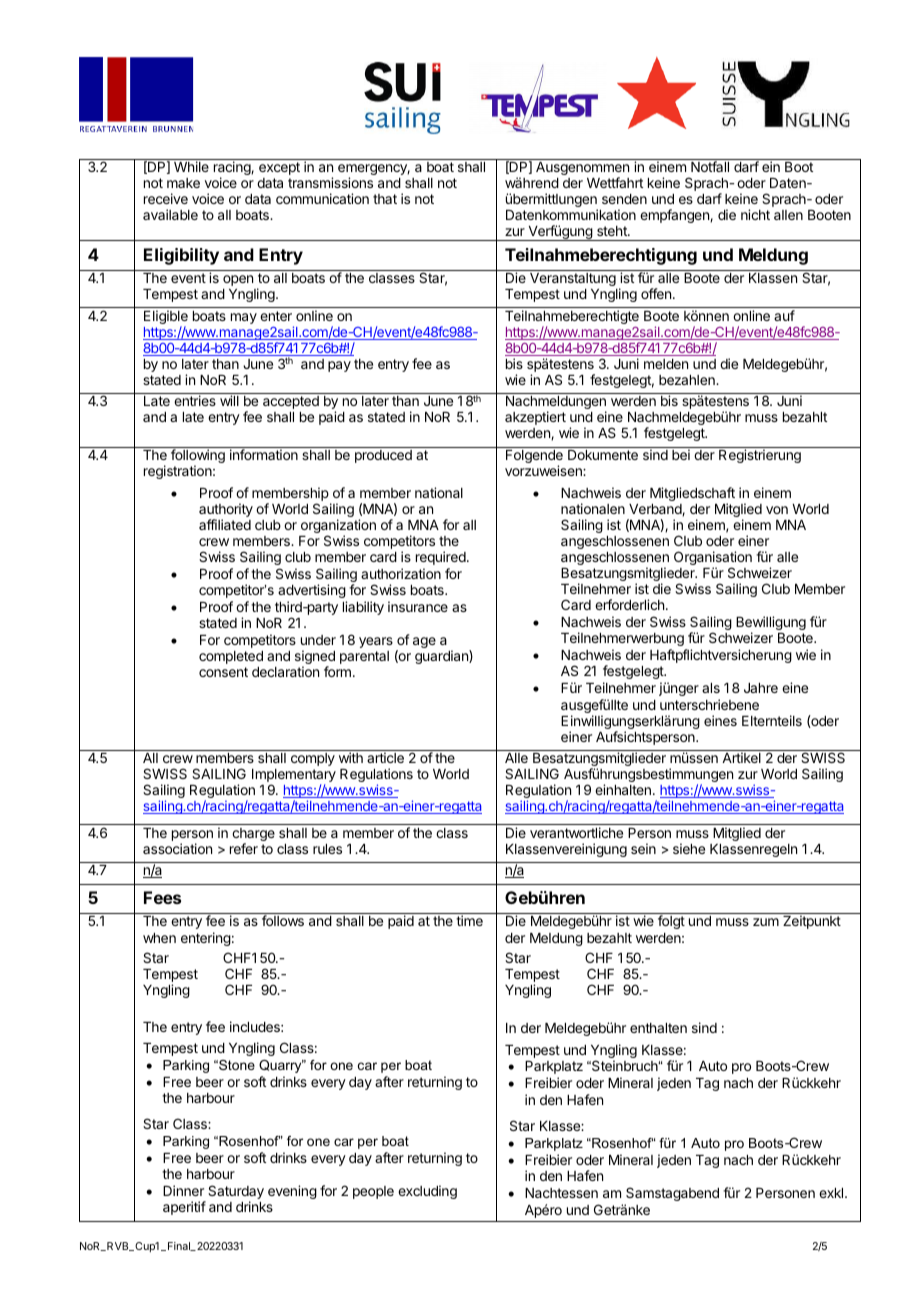 This screenshot has height=1308, width=924. What do you see at coordinates (183, 183) in the screenshot?
I see `make` at bounding box center [183, 183].
